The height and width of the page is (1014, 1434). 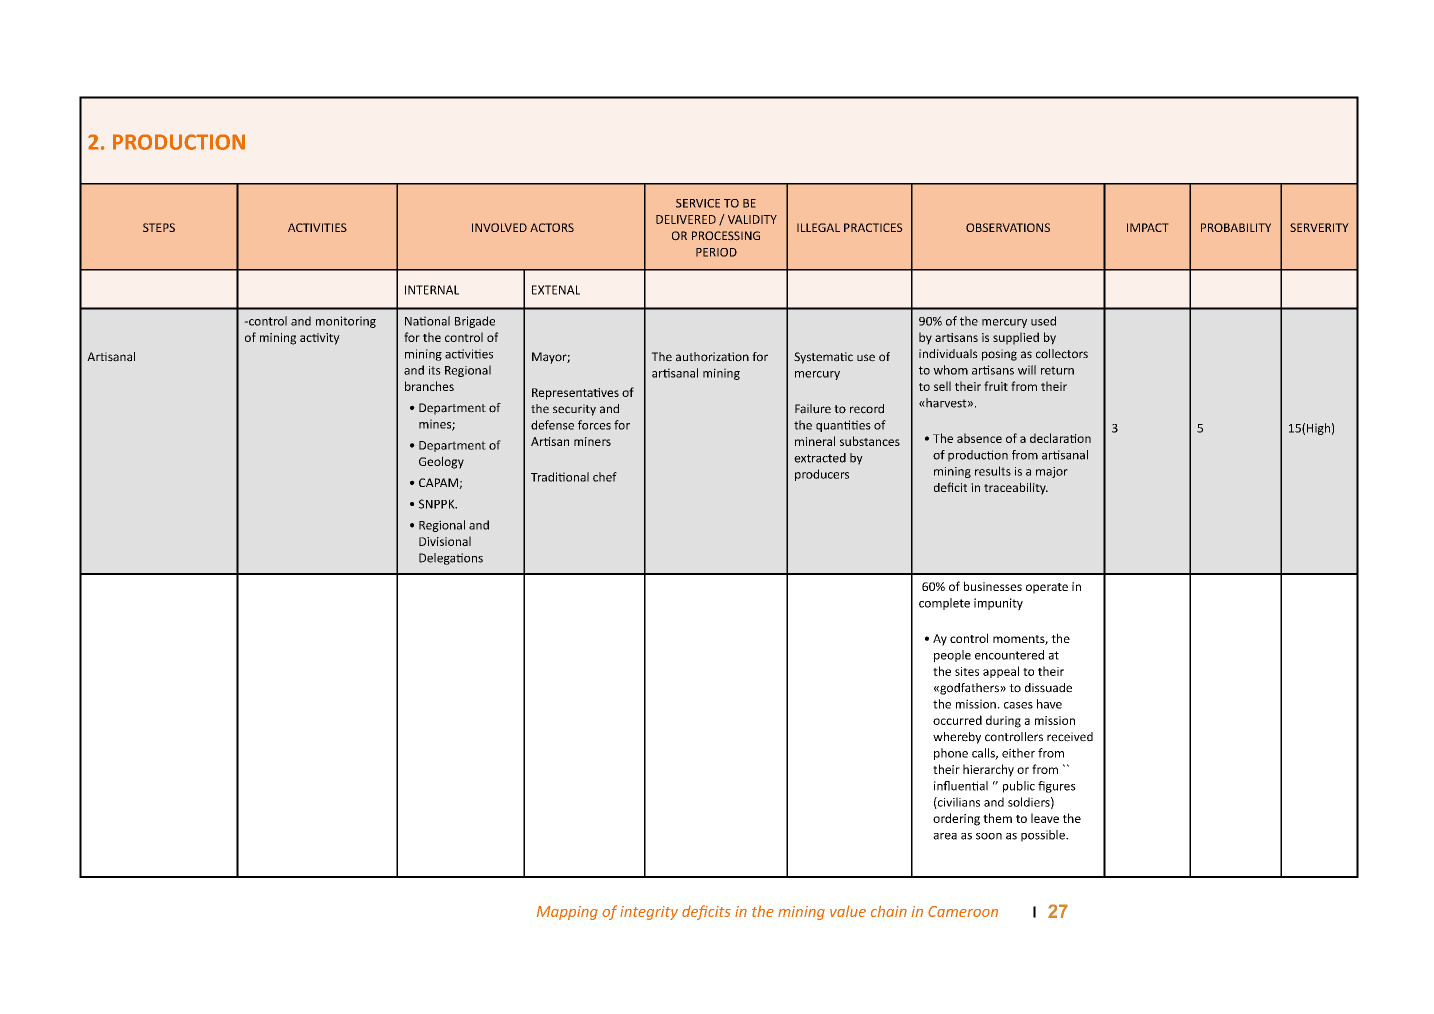 I want to click on declaration, so click(x=1060, y=438).
